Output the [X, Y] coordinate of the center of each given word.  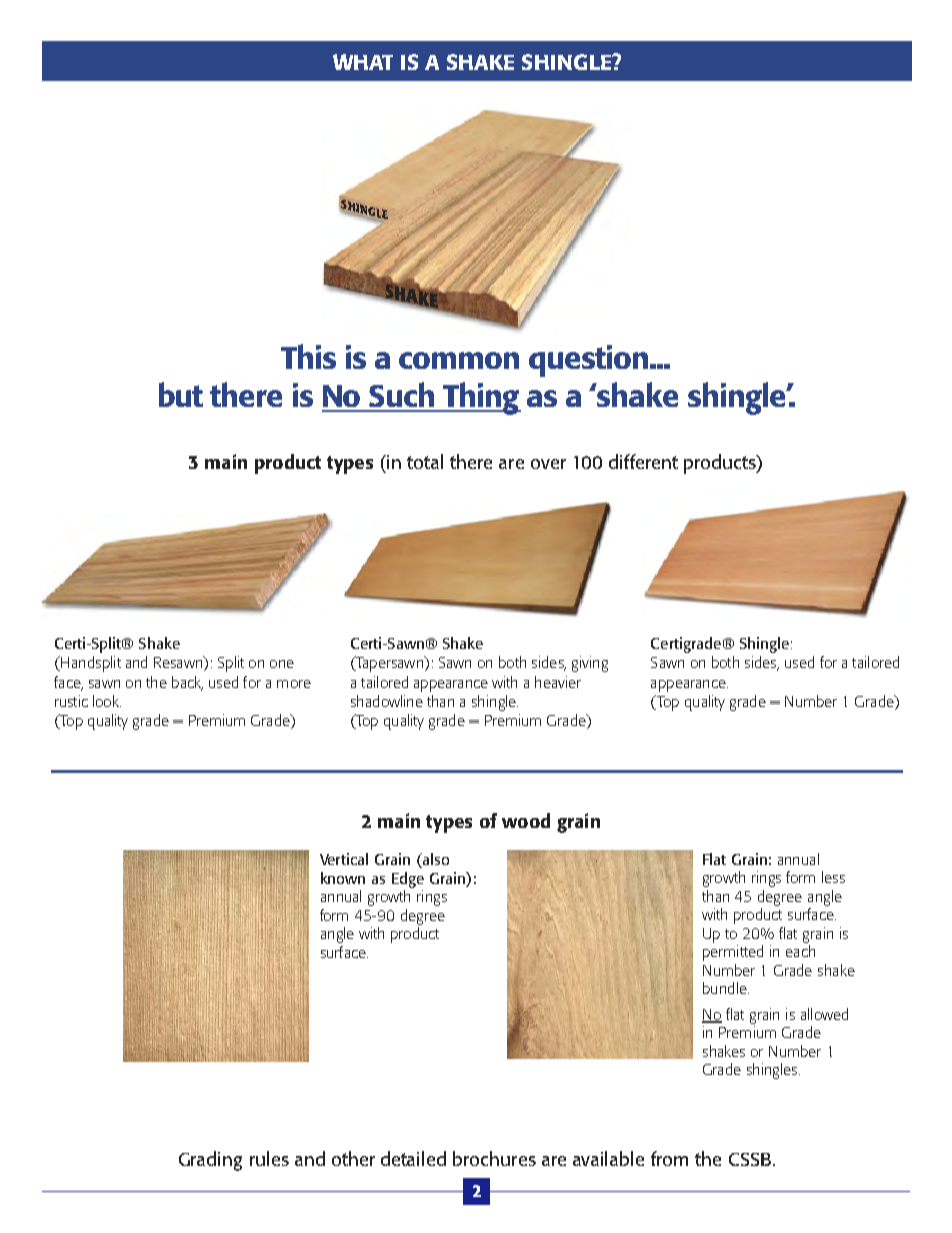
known [343, 878]
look [107, 701]
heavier [558, 682]
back [187, 683]
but [181, 394]
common [459, 360]
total [425, 461]
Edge [408, 880]
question [590, 361]
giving [590, 664]
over [548, 464]
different [643, 461]
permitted [733, 953]
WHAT [363, 62]
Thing [481, 398]
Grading [210, 1161]
